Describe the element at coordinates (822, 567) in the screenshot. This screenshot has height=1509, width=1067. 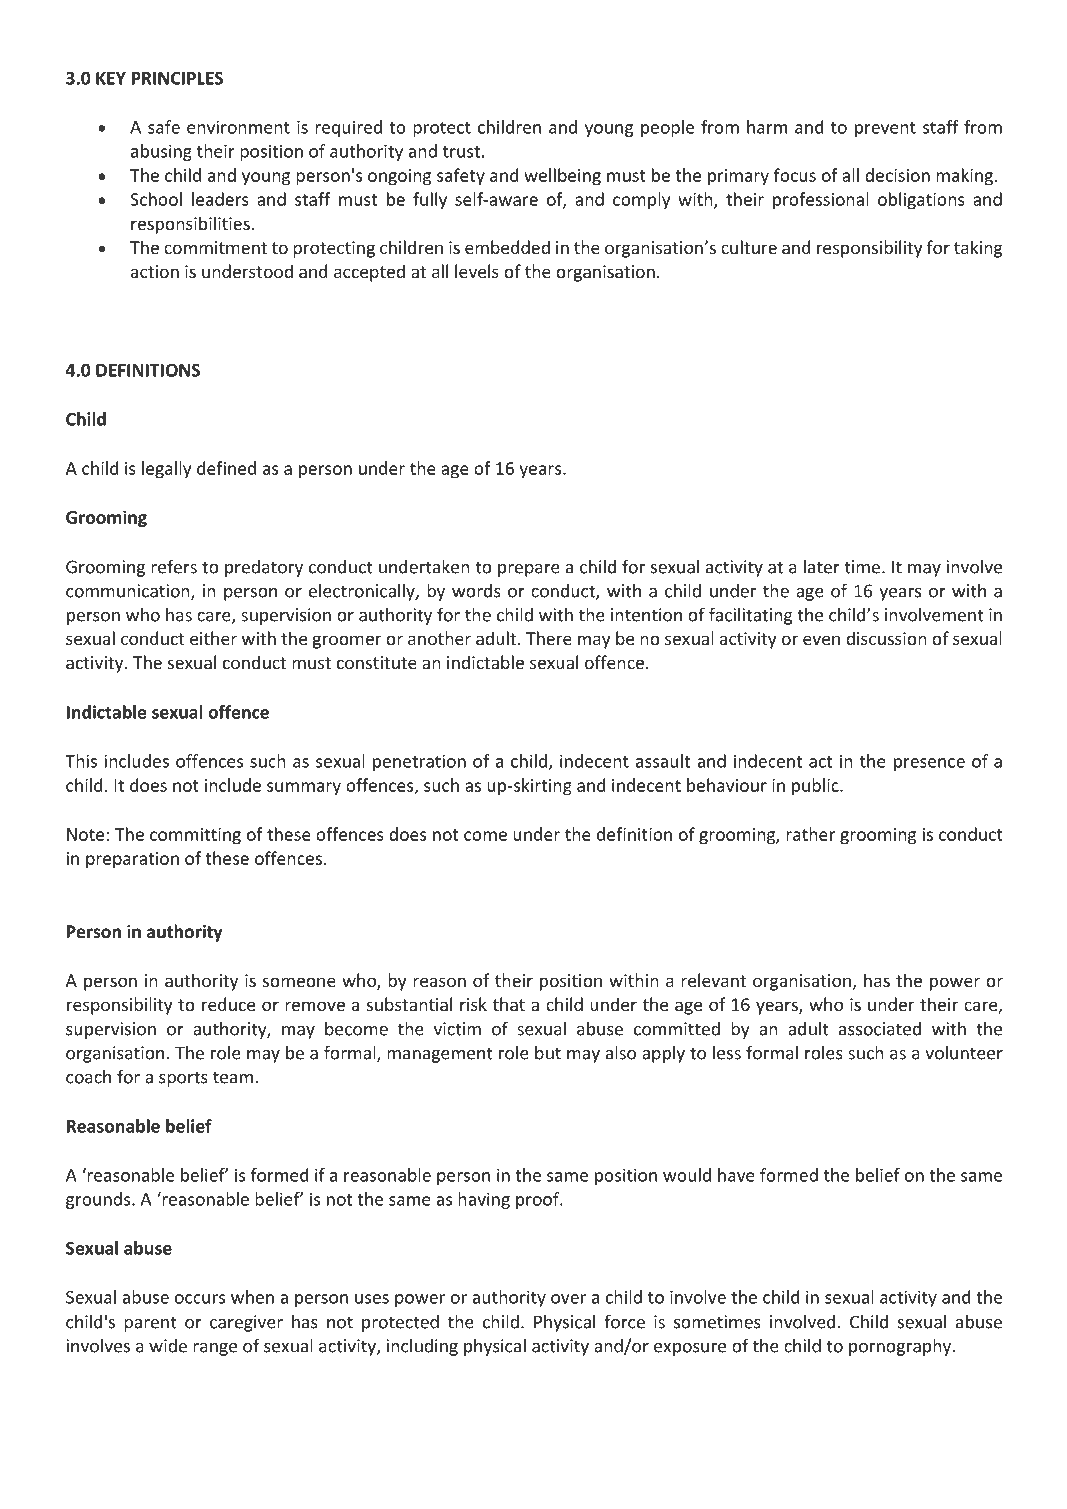
I see `later` at that location.
